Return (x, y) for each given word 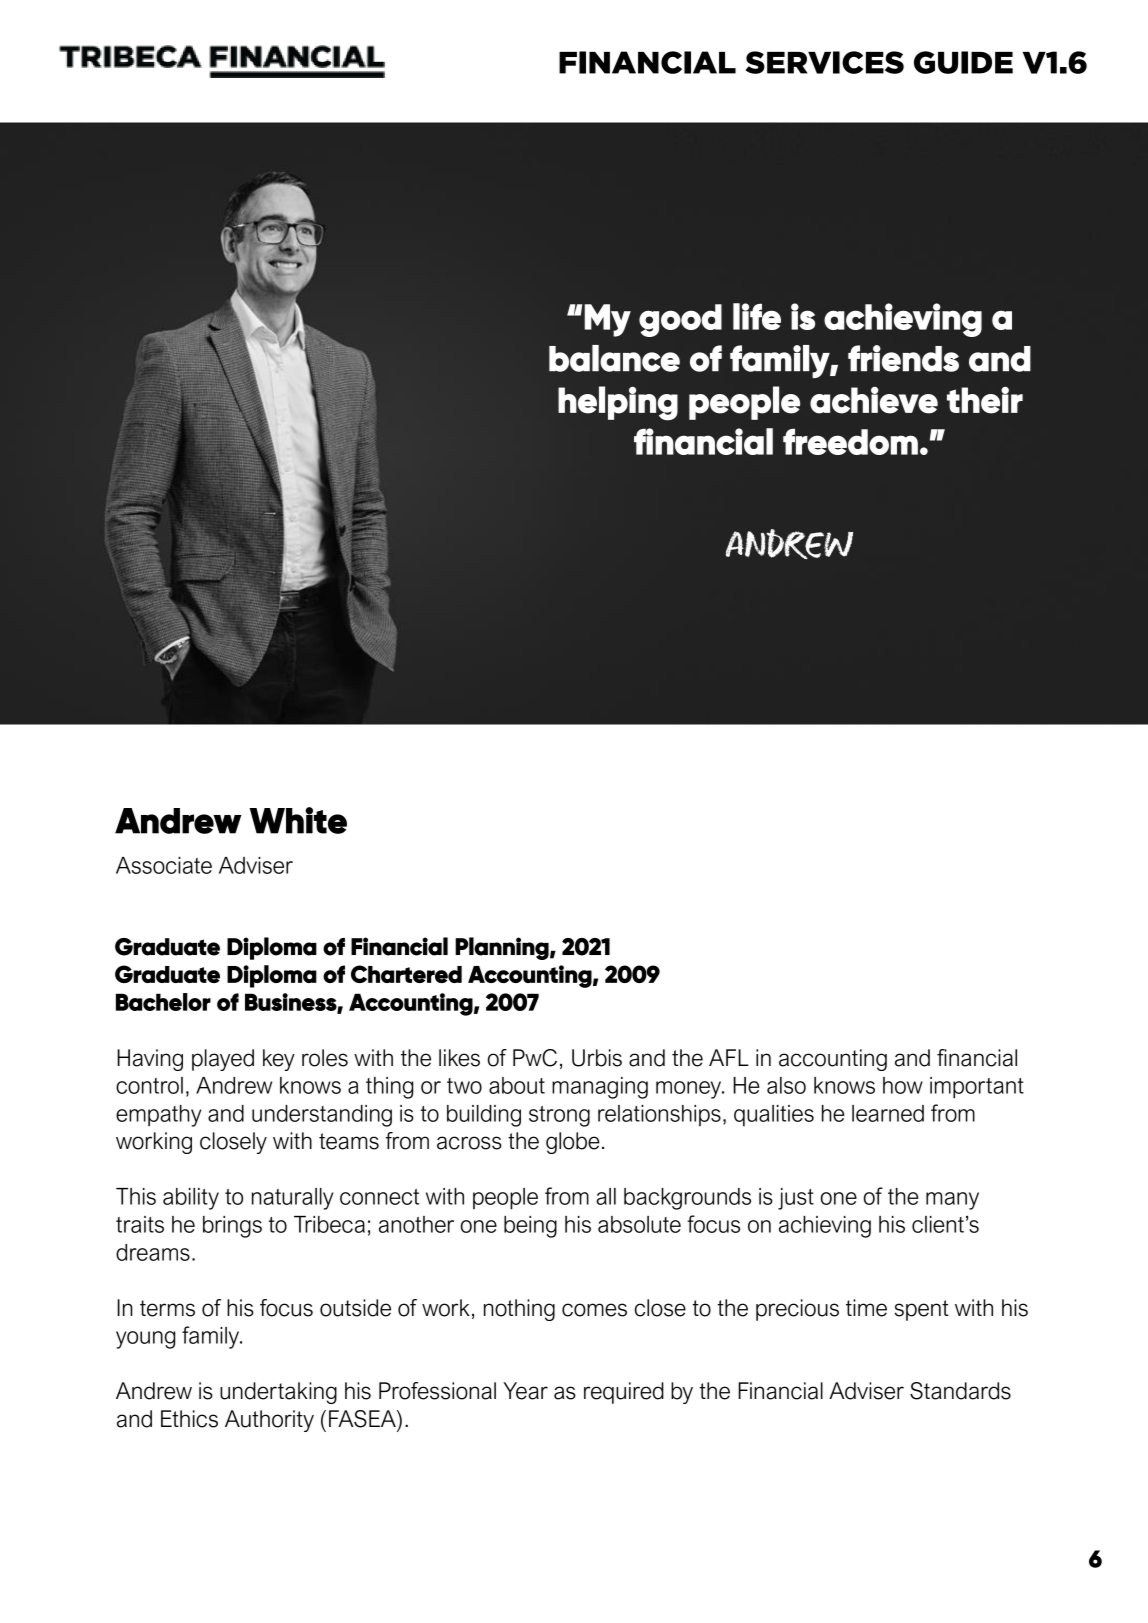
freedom (850, 441)
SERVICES (825, 62)
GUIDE (963, 62)
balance (614, 358)
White (298, 820)
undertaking (278, 1393)
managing (600, 1088)
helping (618, 403)
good (680, 320)
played (223, 1060)
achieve (874, 400)
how (903, 1085)
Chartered (406, 974)
